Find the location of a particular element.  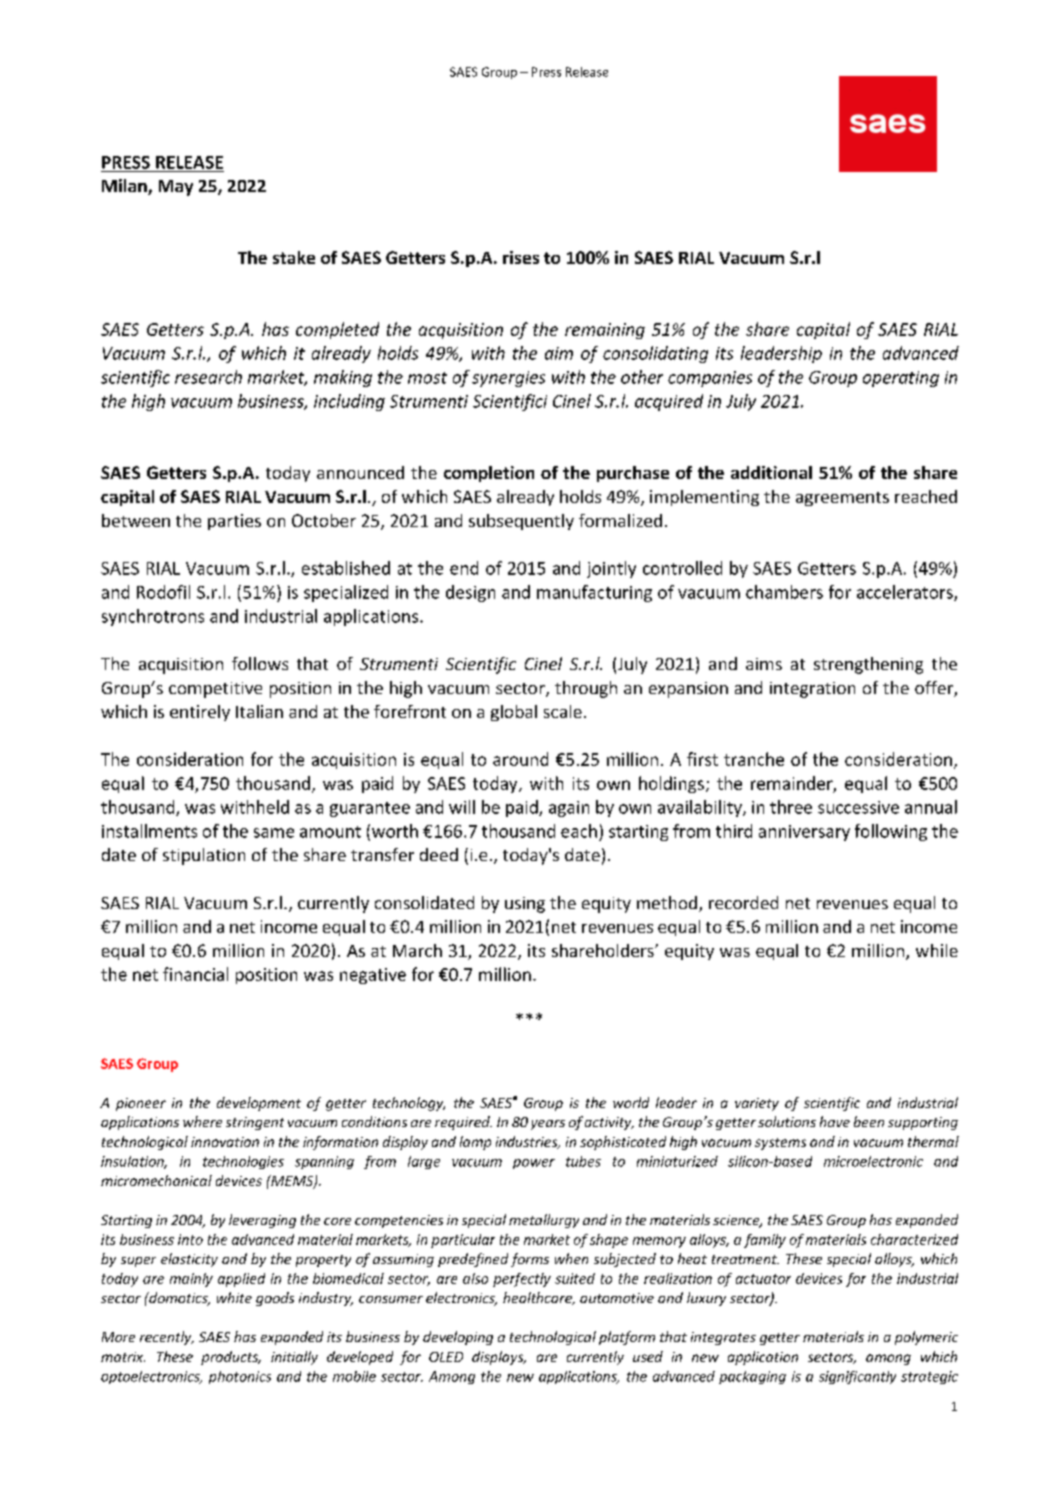

healthcare is located at coordinates (538, 1298).
